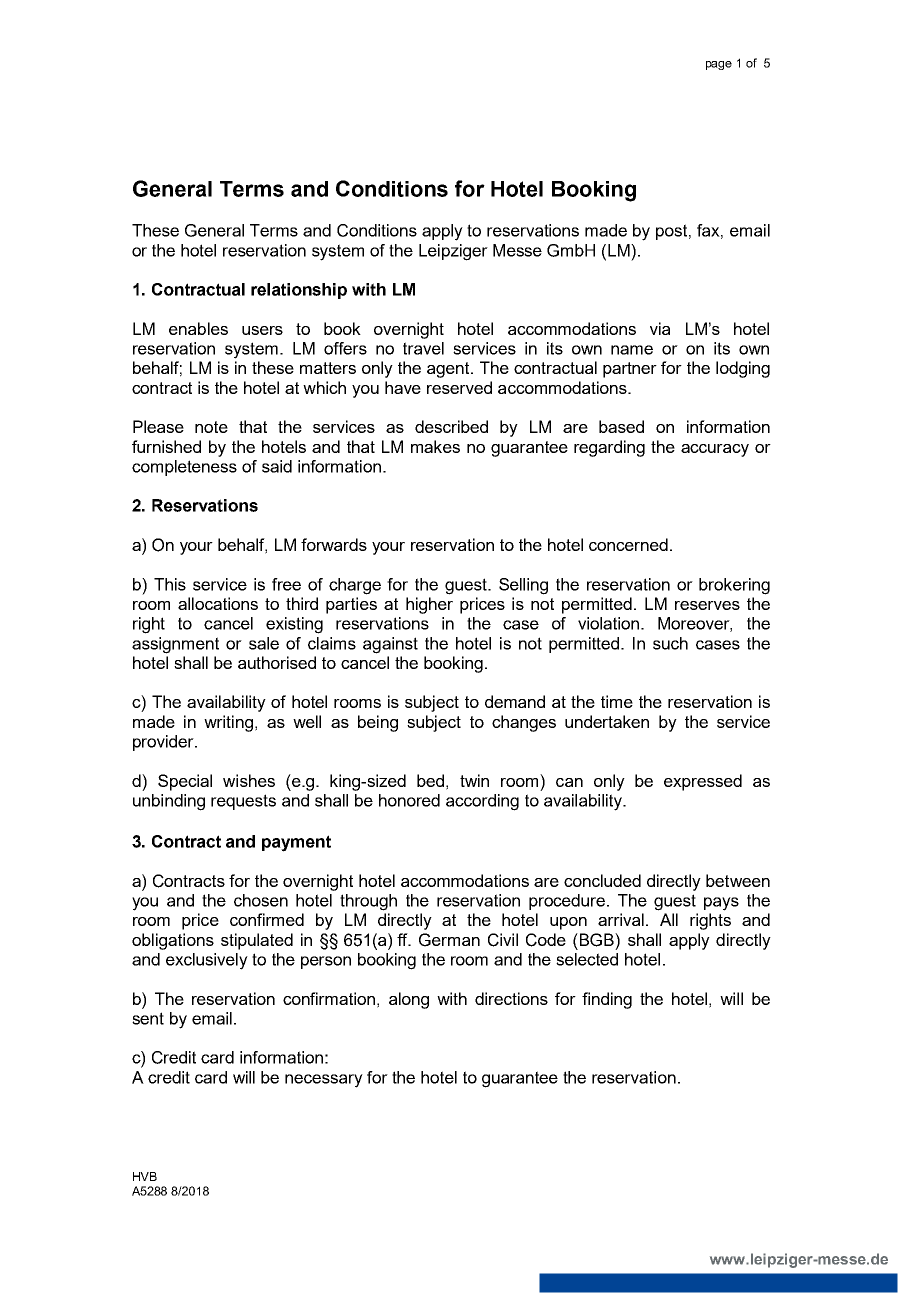  What do you see at coordinates (660, 328) in the document?
I see `via` at bounding box center [660, 328].
